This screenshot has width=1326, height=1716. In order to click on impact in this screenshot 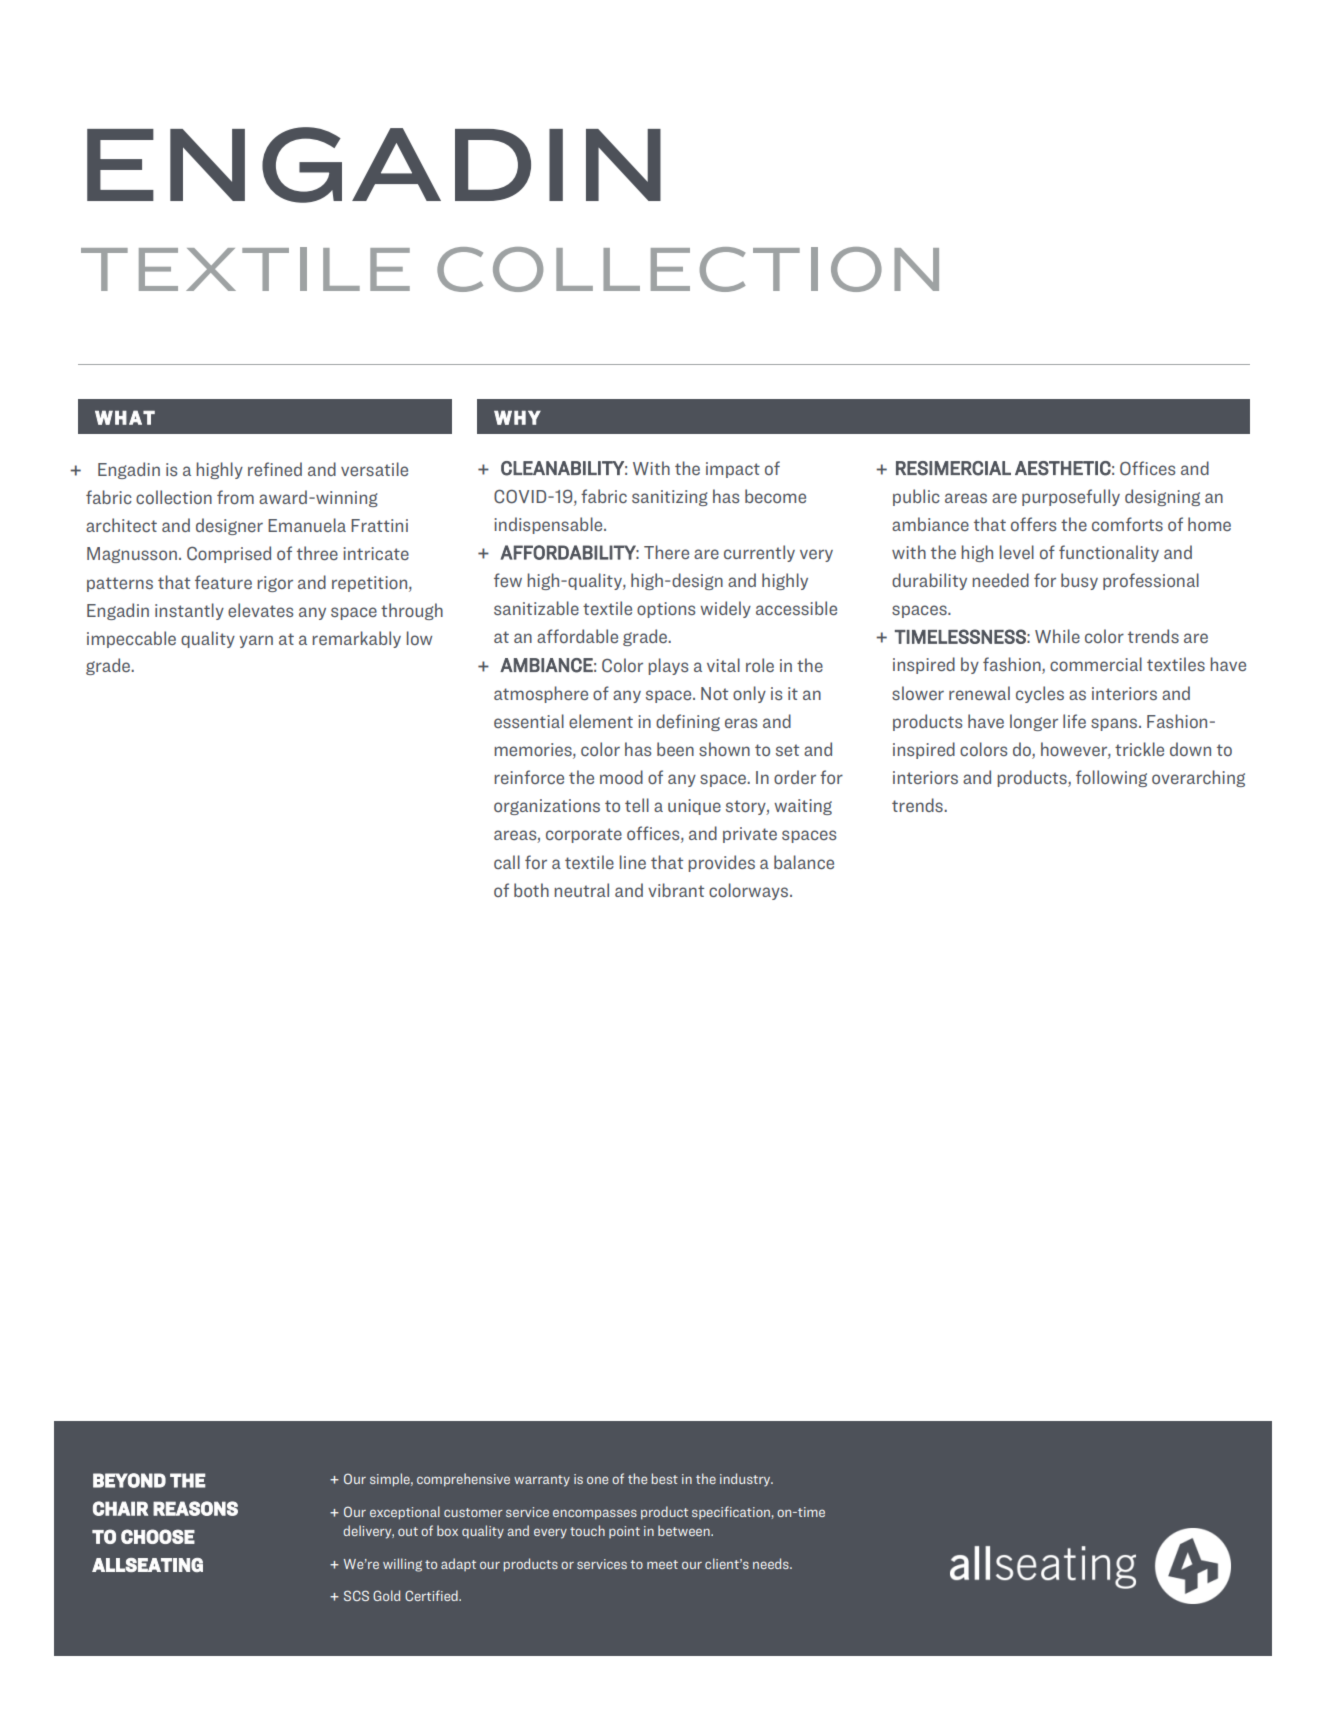, I will do `click(733, 470)`.
